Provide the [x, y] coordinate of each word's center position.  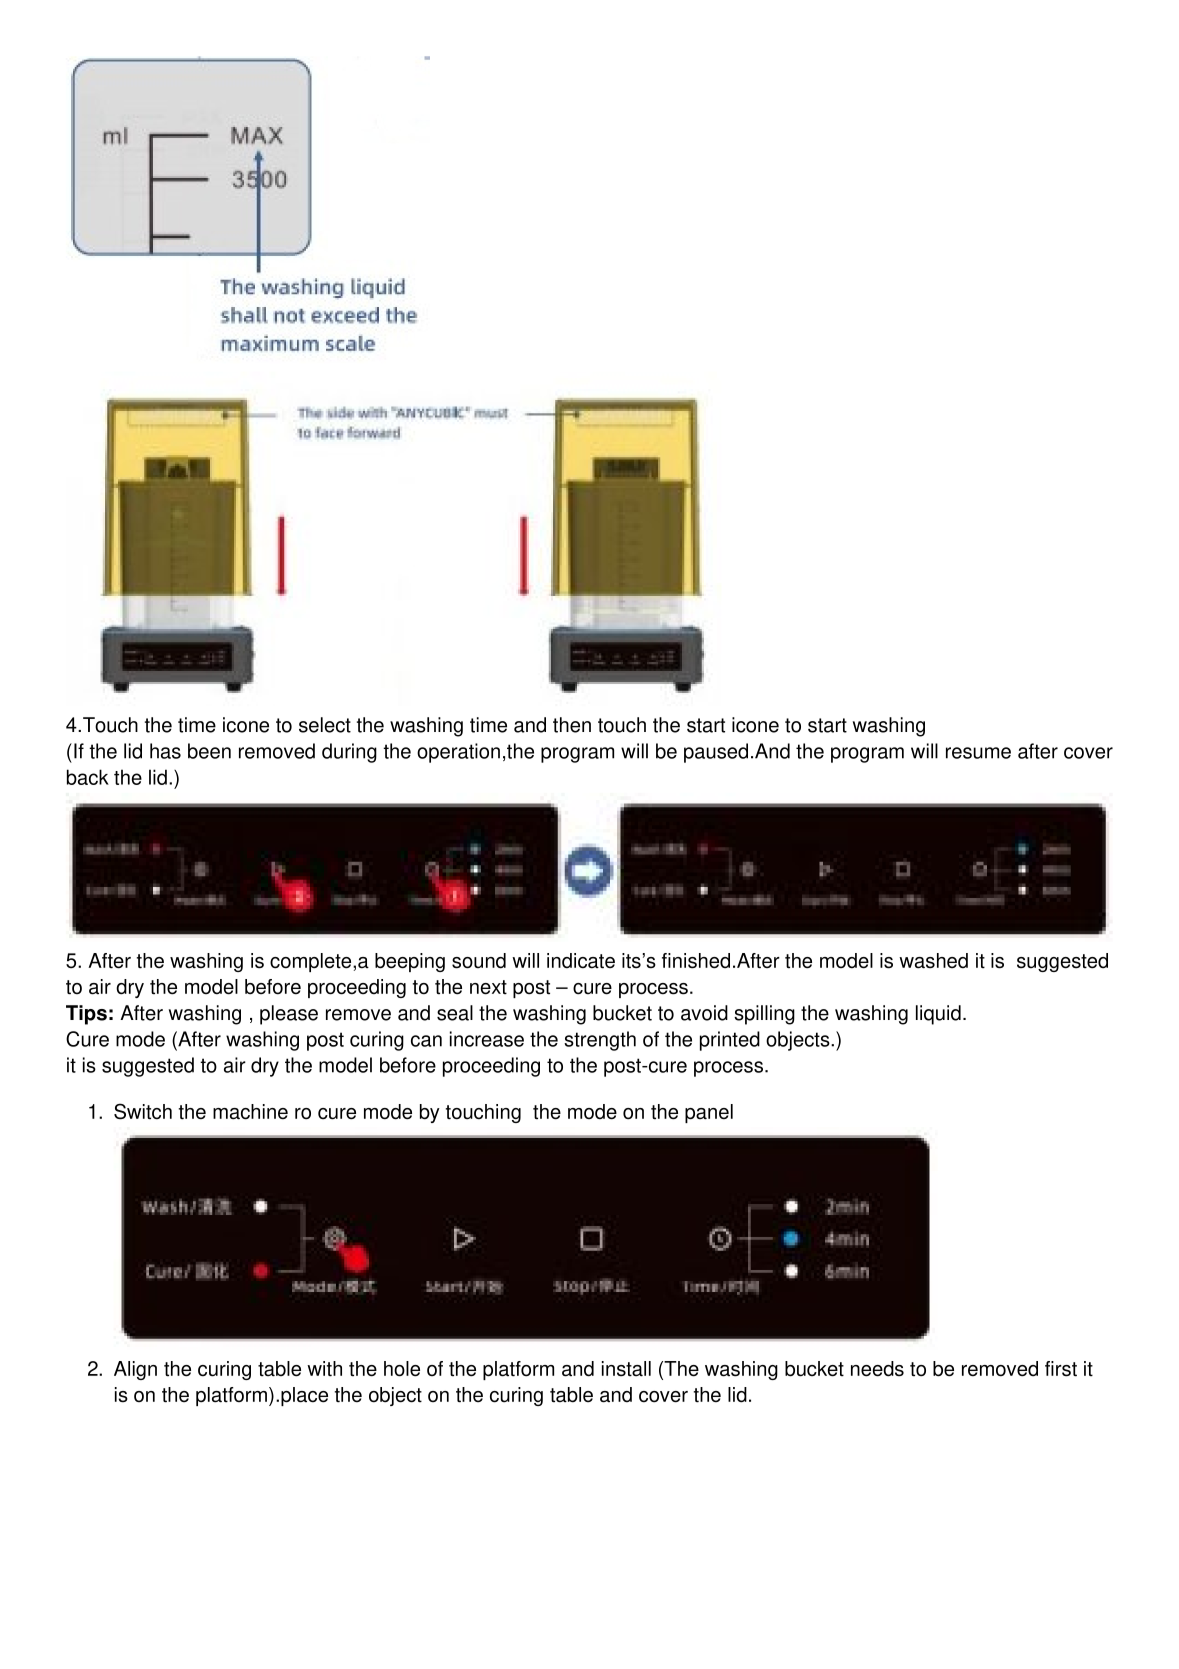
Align [135, 1370]
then [572, 725]
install [626, 1369]
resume [978, 753]
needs [877, 1369]
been [209, 751]
